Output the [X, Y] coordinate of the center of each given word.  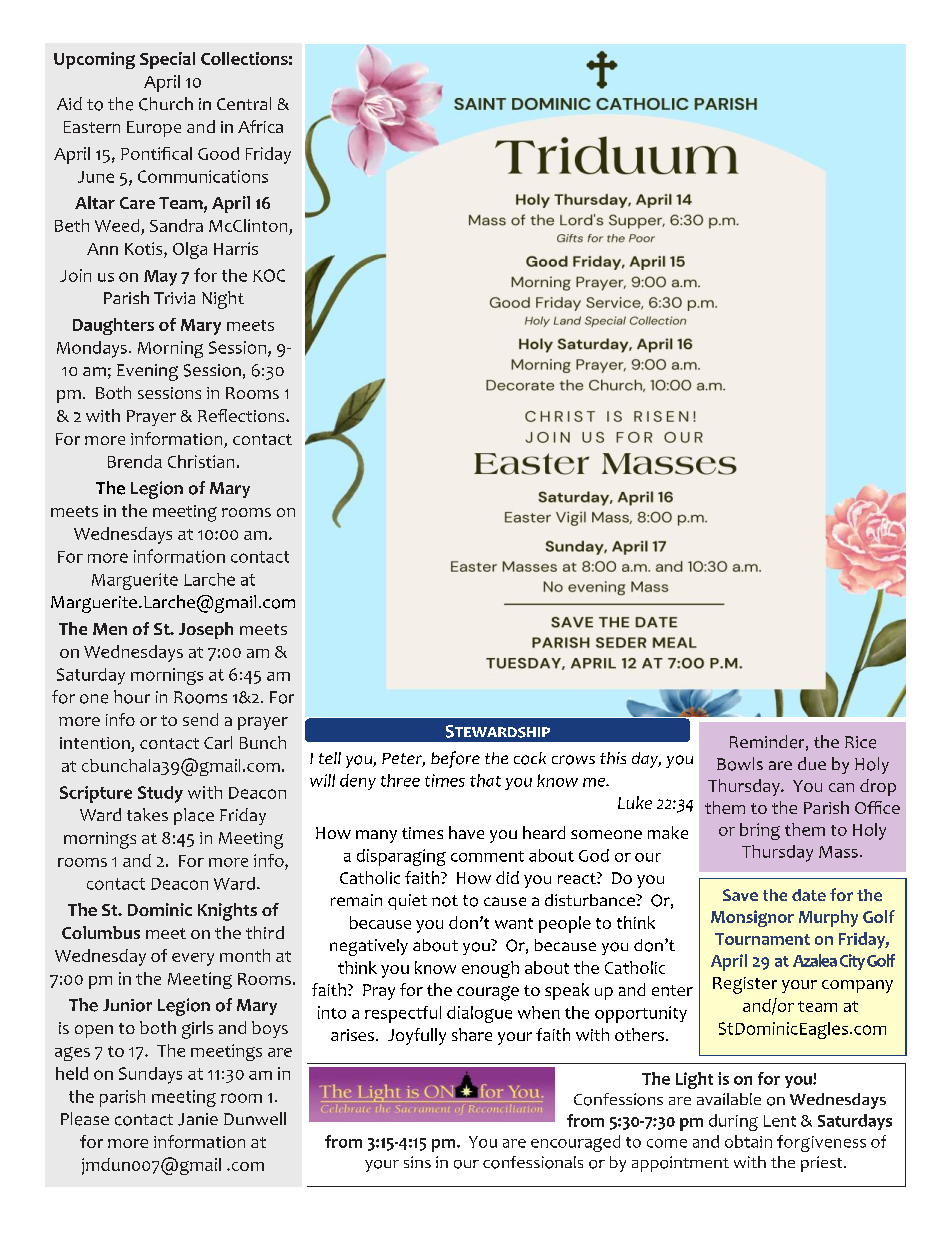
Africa [260, 126]
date [809, 895]
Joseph [206, 630]
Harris [236, 248]
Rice [860, 742]
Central [244, 103]
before [455, 759]
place [194, 816]
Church [166, 104]
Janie [198, 1119]
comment [487, 856]
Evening [147, 372]
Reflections [242, 415]
